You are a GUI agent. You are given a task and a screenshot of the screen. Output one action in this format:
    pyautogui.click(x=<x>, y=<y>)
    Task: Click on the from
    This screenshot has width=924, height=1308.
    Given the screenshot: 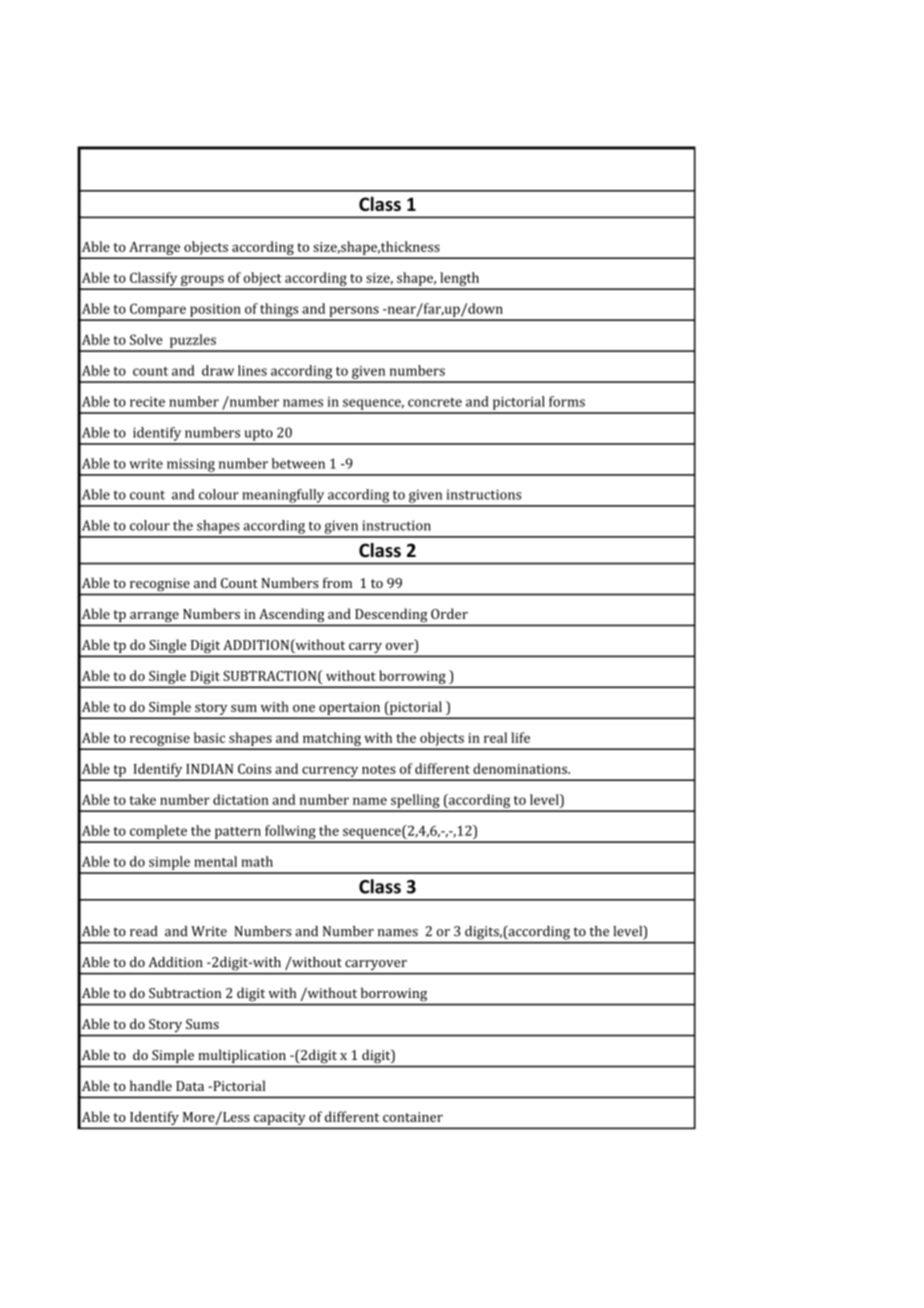 What is the action you would take?
    pyautogui.click(x=337, y=582)
